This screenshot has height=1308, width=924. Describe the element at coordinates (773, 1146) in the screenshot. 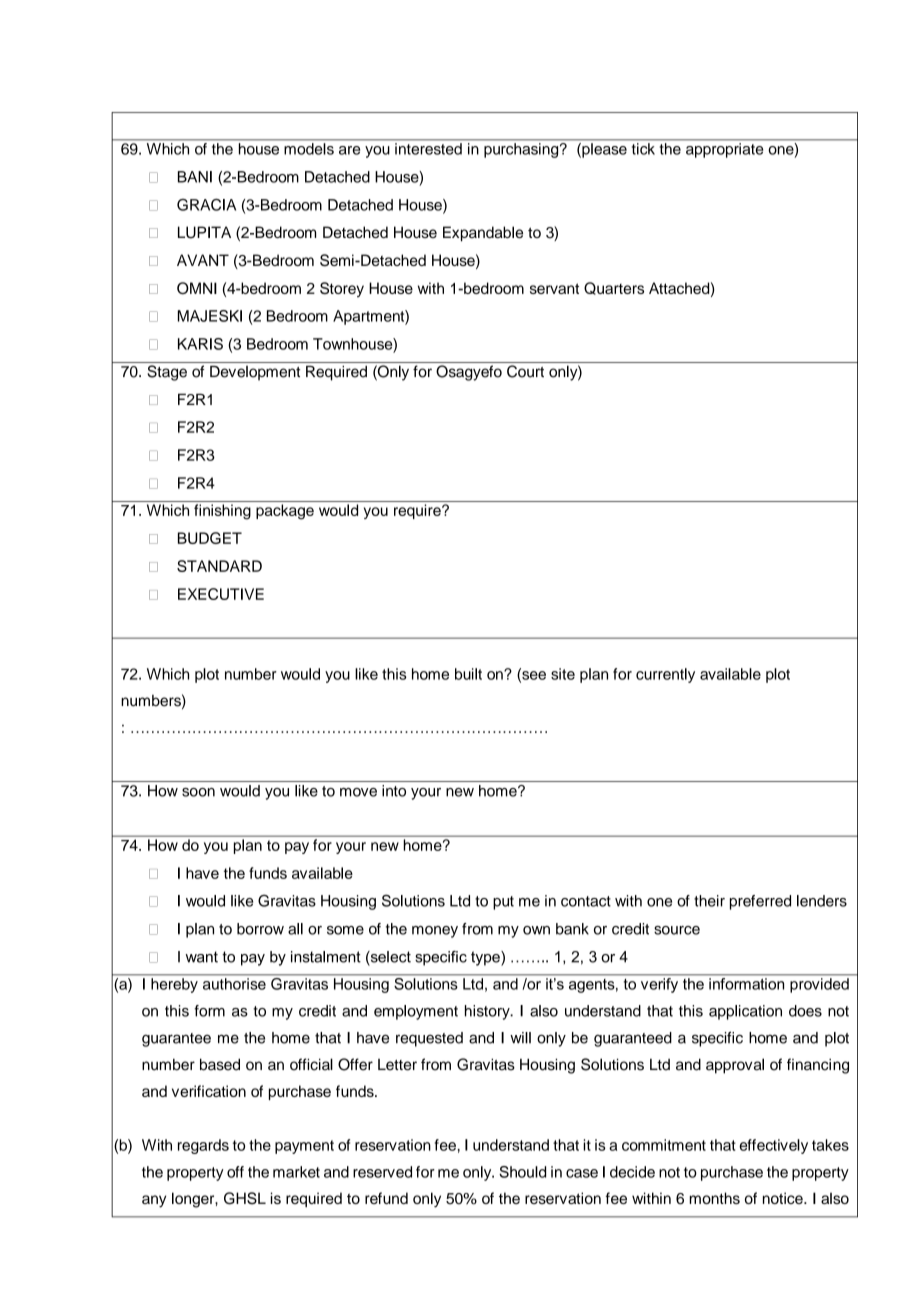

I see `effectively` at that location.
